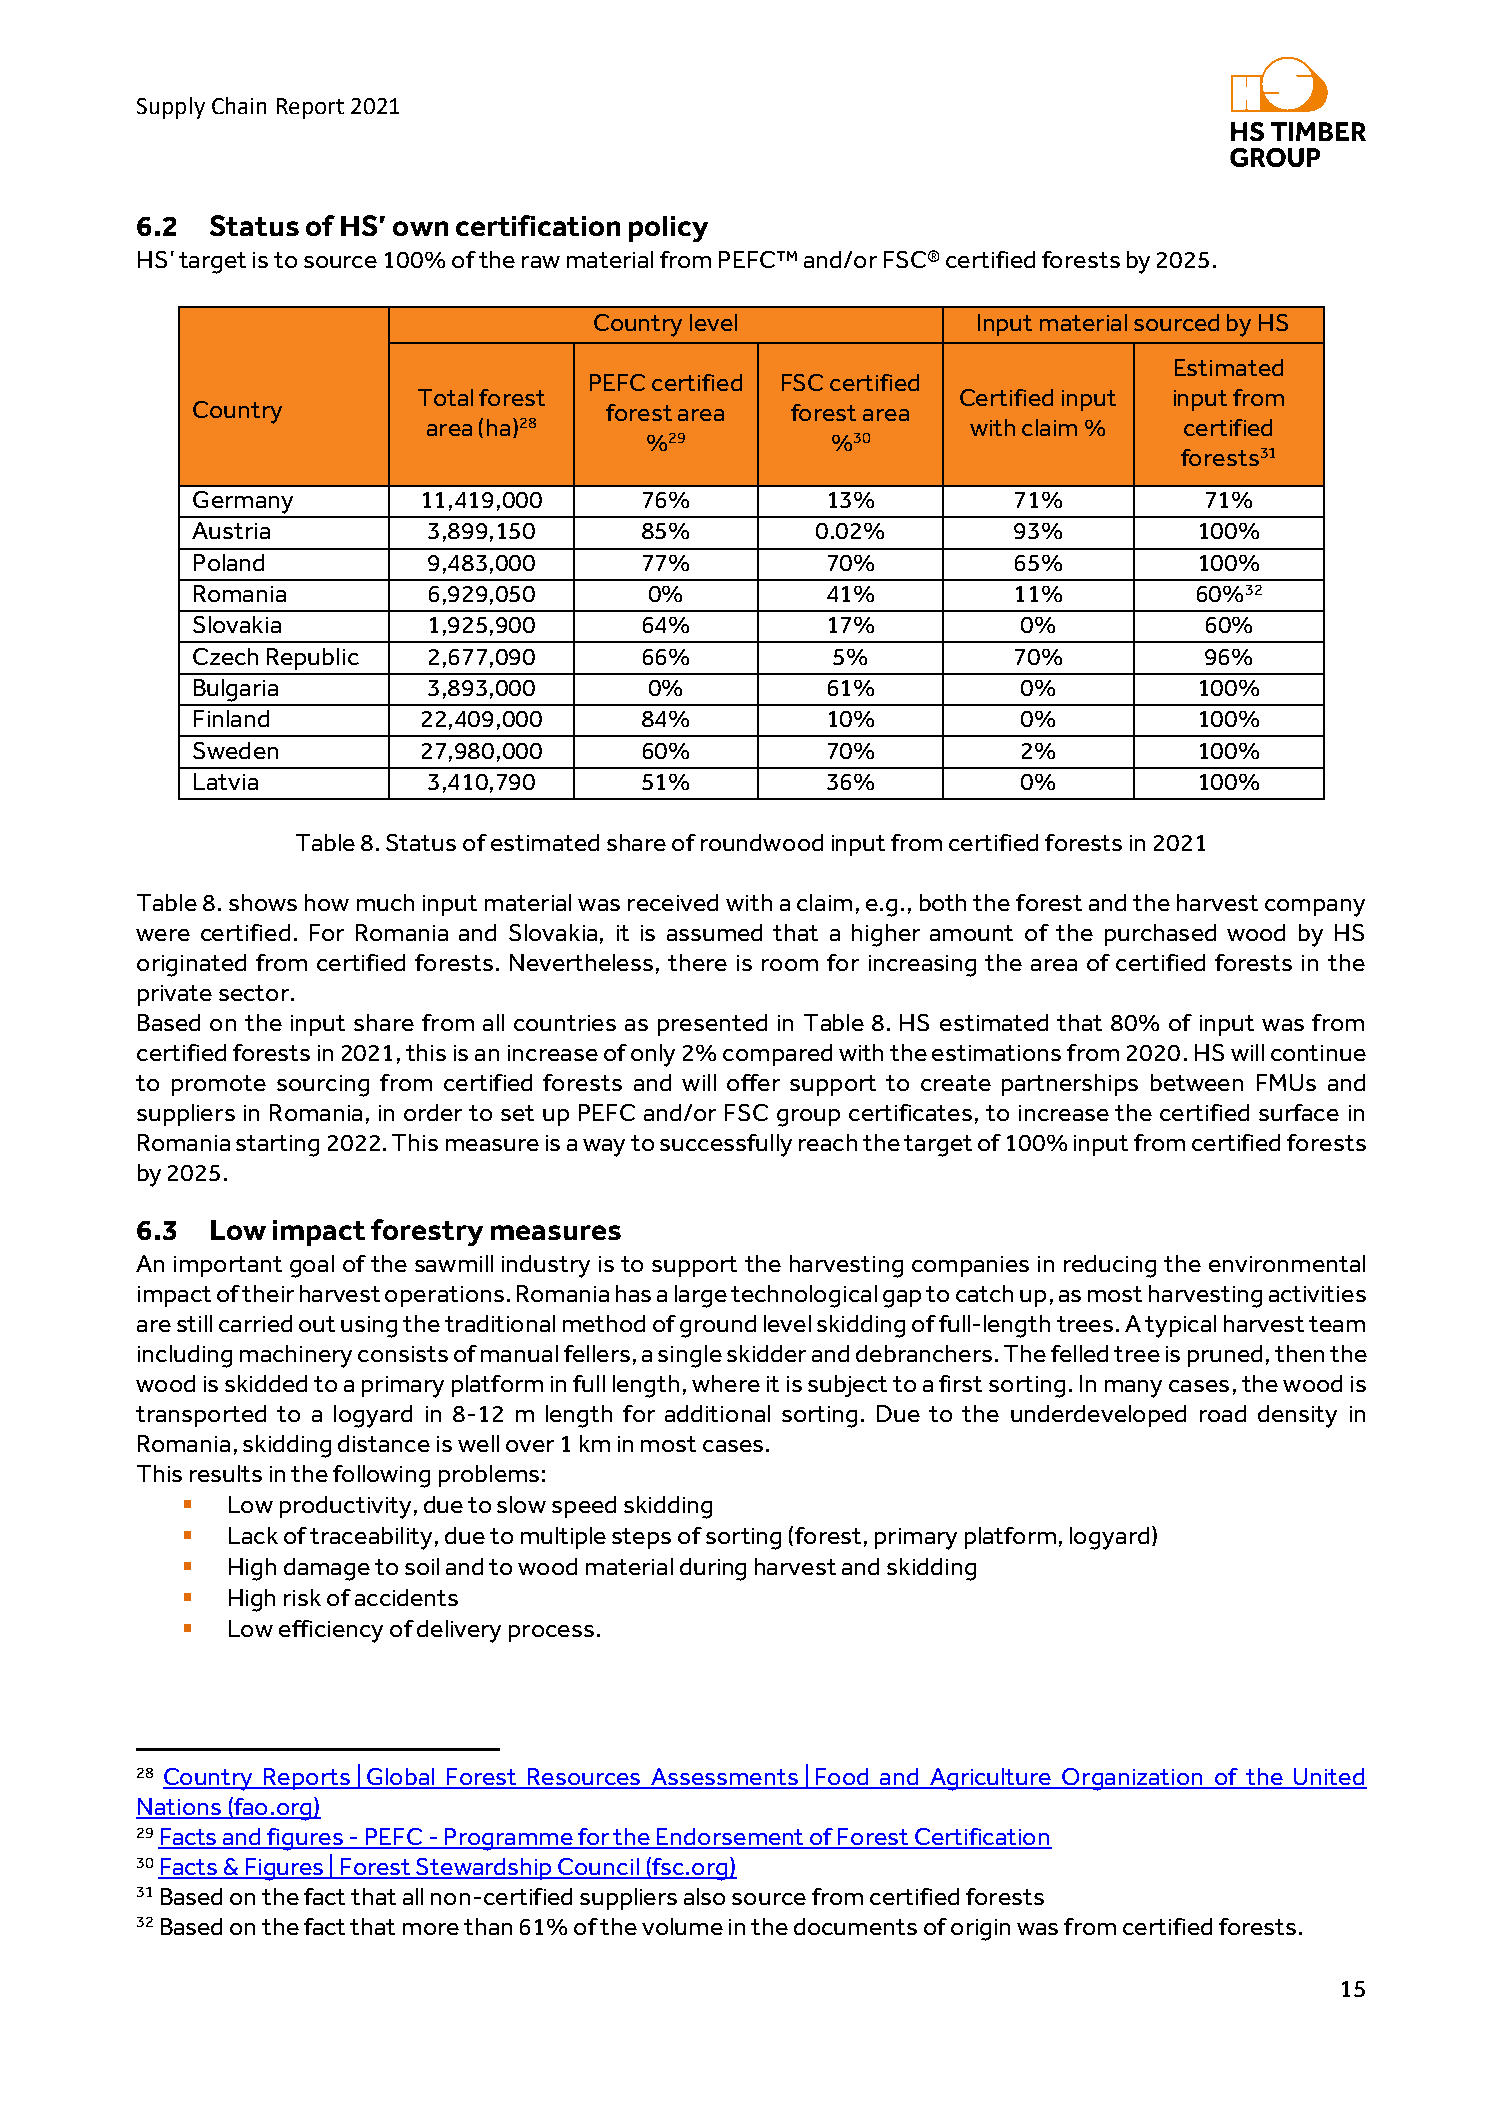  Describe the element at coordinates (1132, 1779) in the image. I see `Organization` at that location.
